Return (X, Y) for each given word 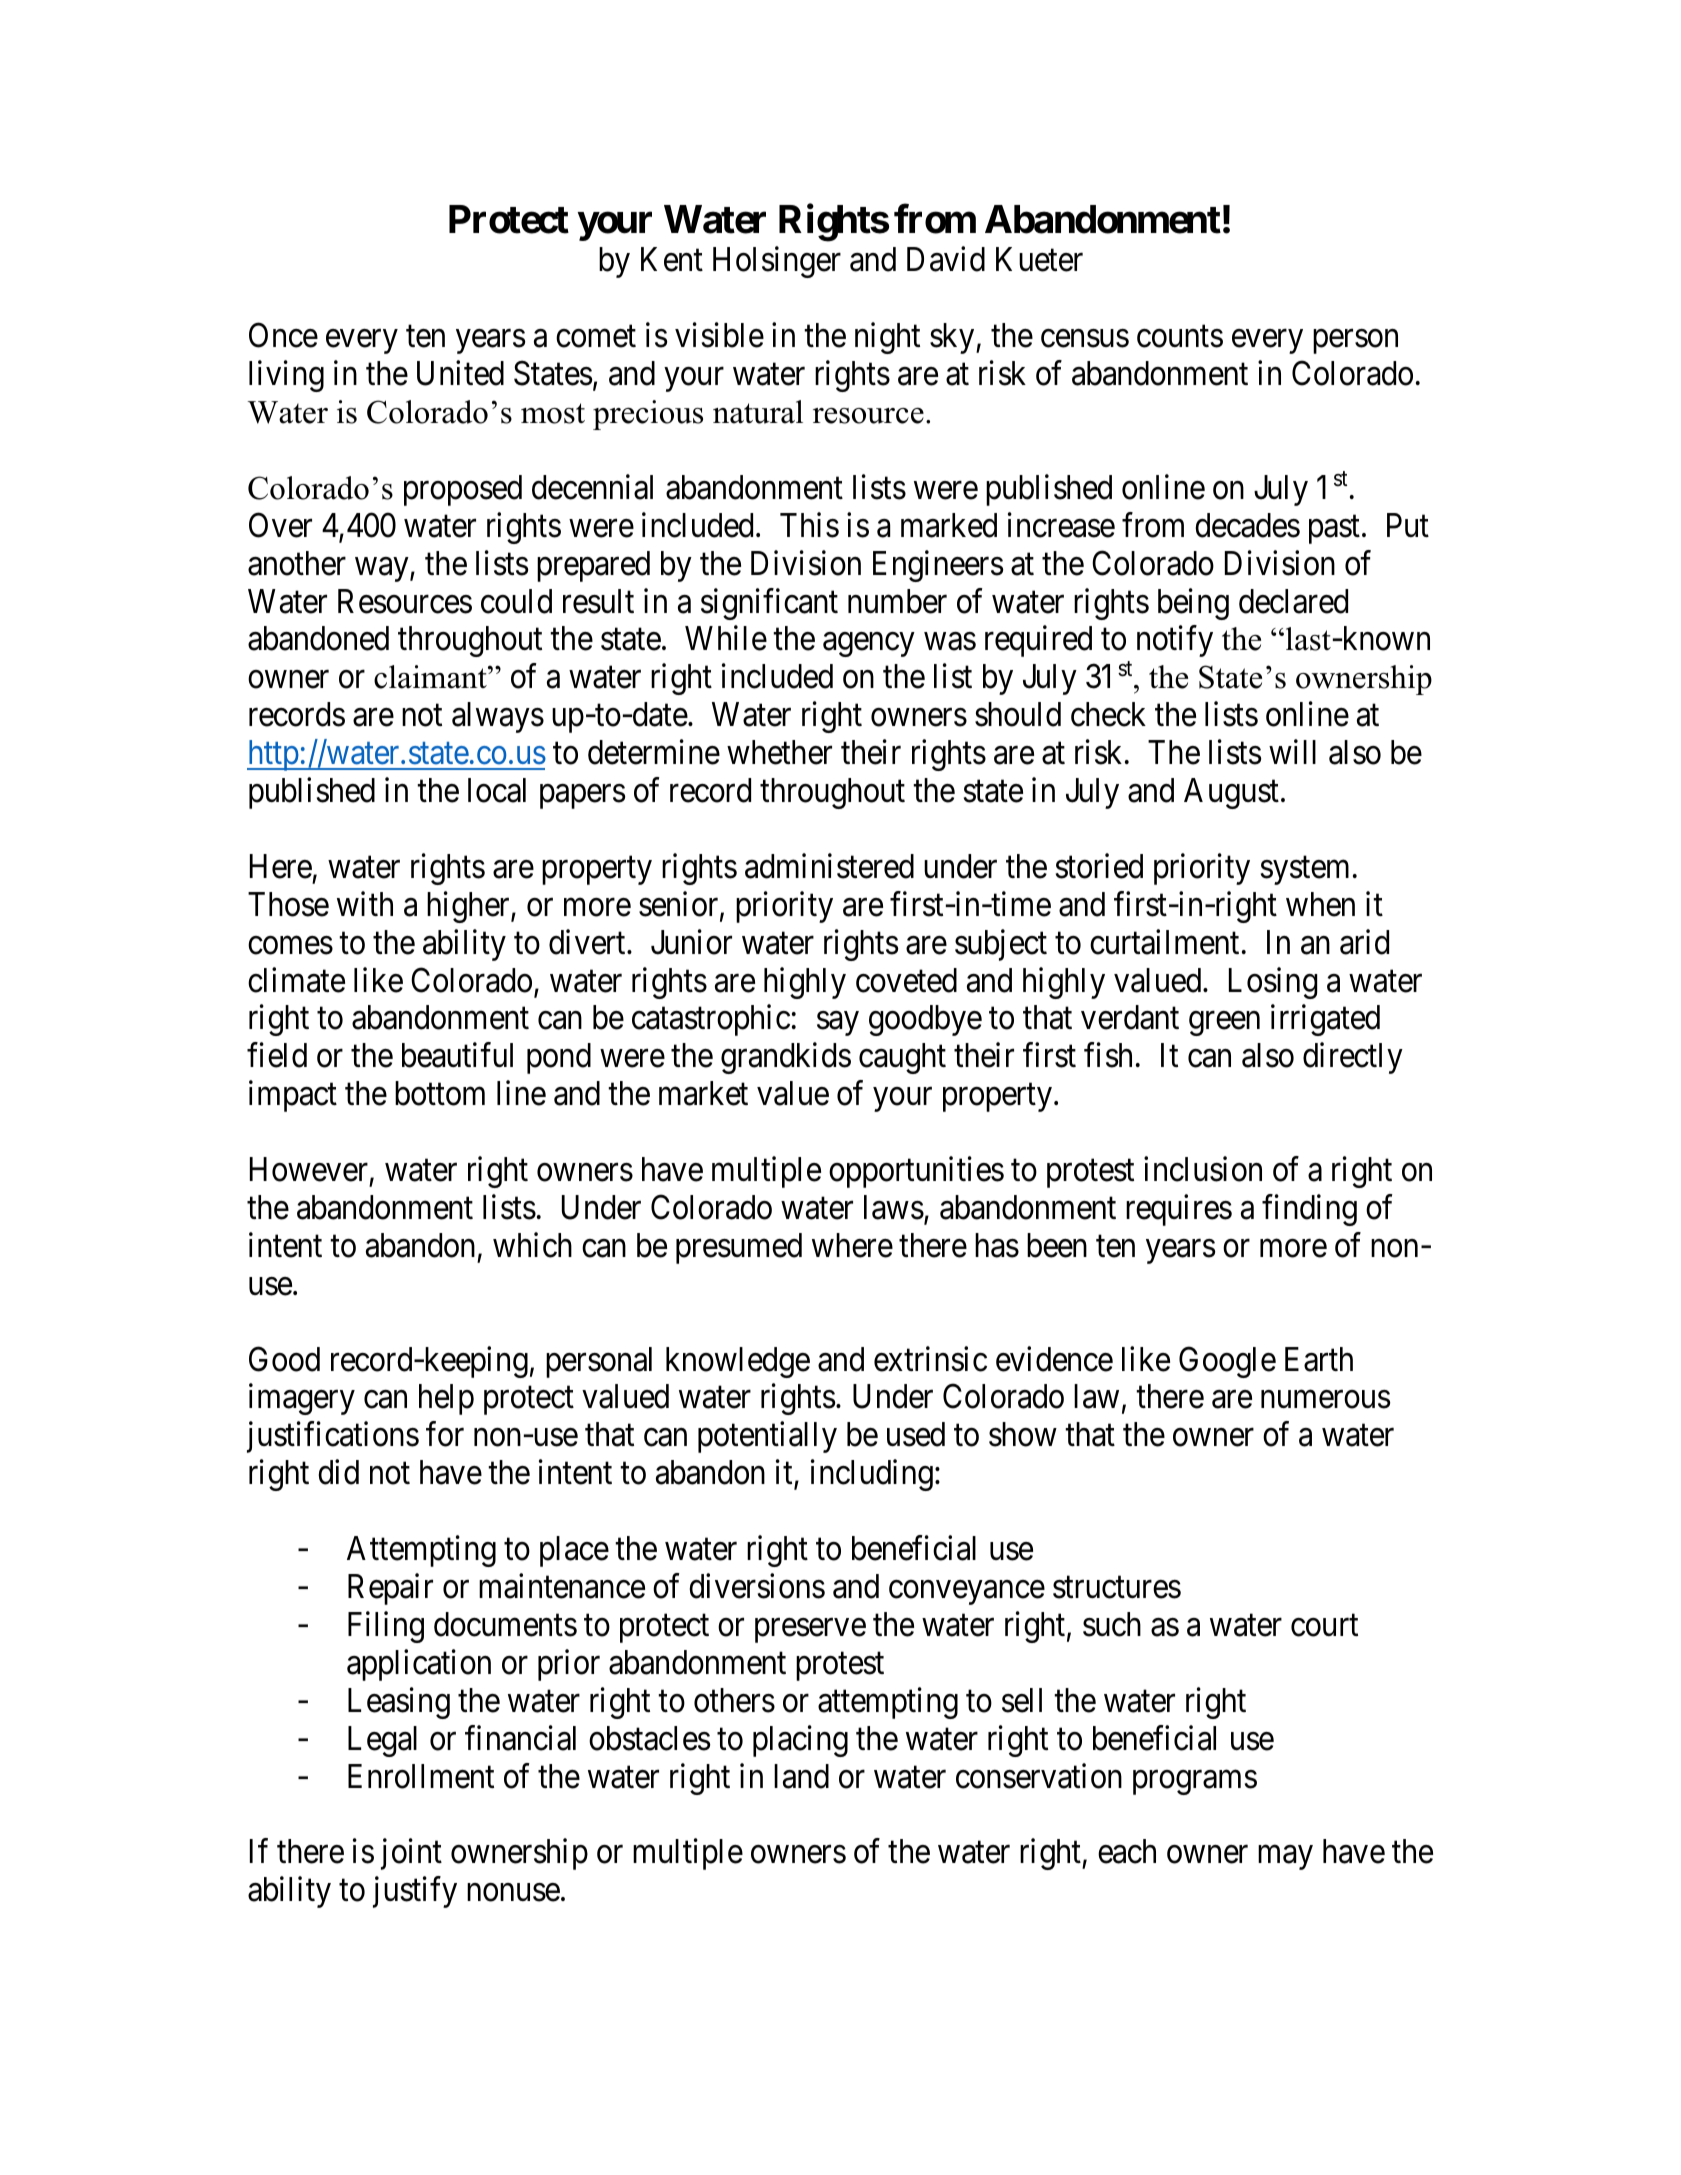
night (887, 338)
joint (411, 1854)
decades (1247, 525)
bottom (440, 1093)
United (460, 373)
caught (902, 1058)
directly (1353, 1058)
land (801, 1776)
